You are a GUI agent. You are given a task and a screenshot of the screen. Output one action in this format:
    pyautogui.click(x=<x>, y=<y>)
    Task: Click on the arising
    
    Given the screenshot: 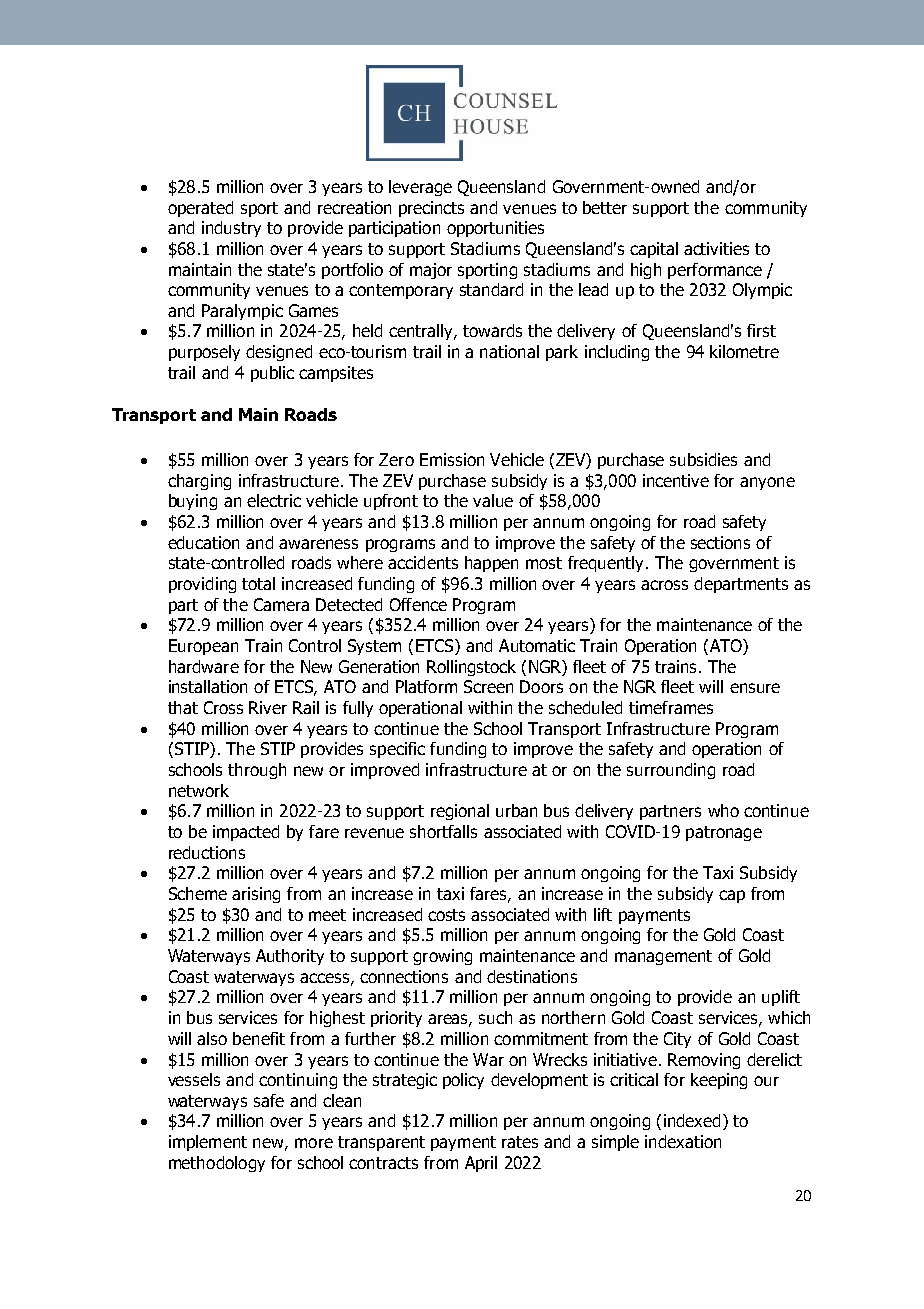 What is the action you would take?
    pyautogui.click(x=256, y=895)
